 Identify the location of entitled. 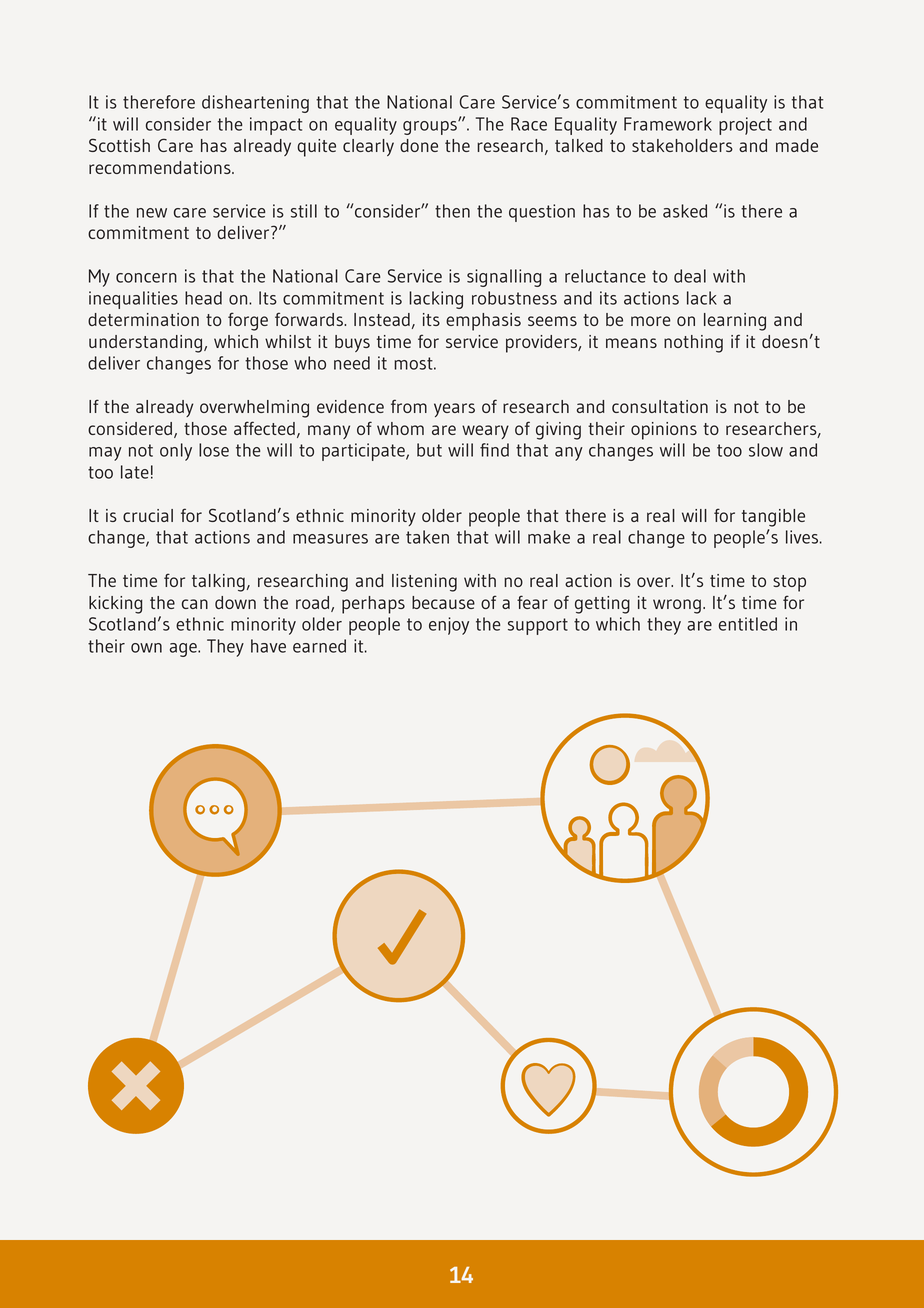
(748, 624).
